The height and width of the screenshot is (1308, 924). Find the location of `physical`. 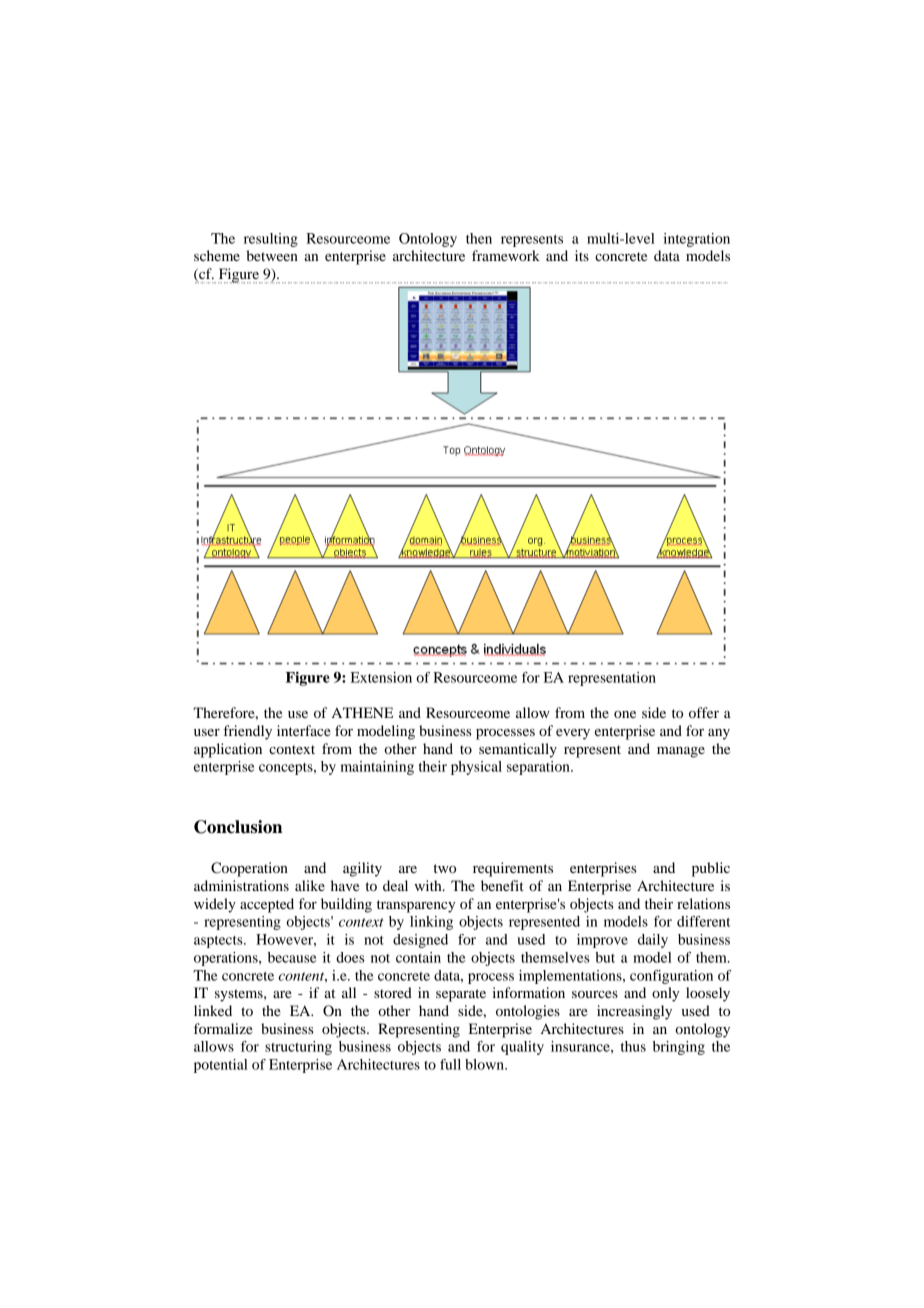

physical is located at coordinates (476, 768).
